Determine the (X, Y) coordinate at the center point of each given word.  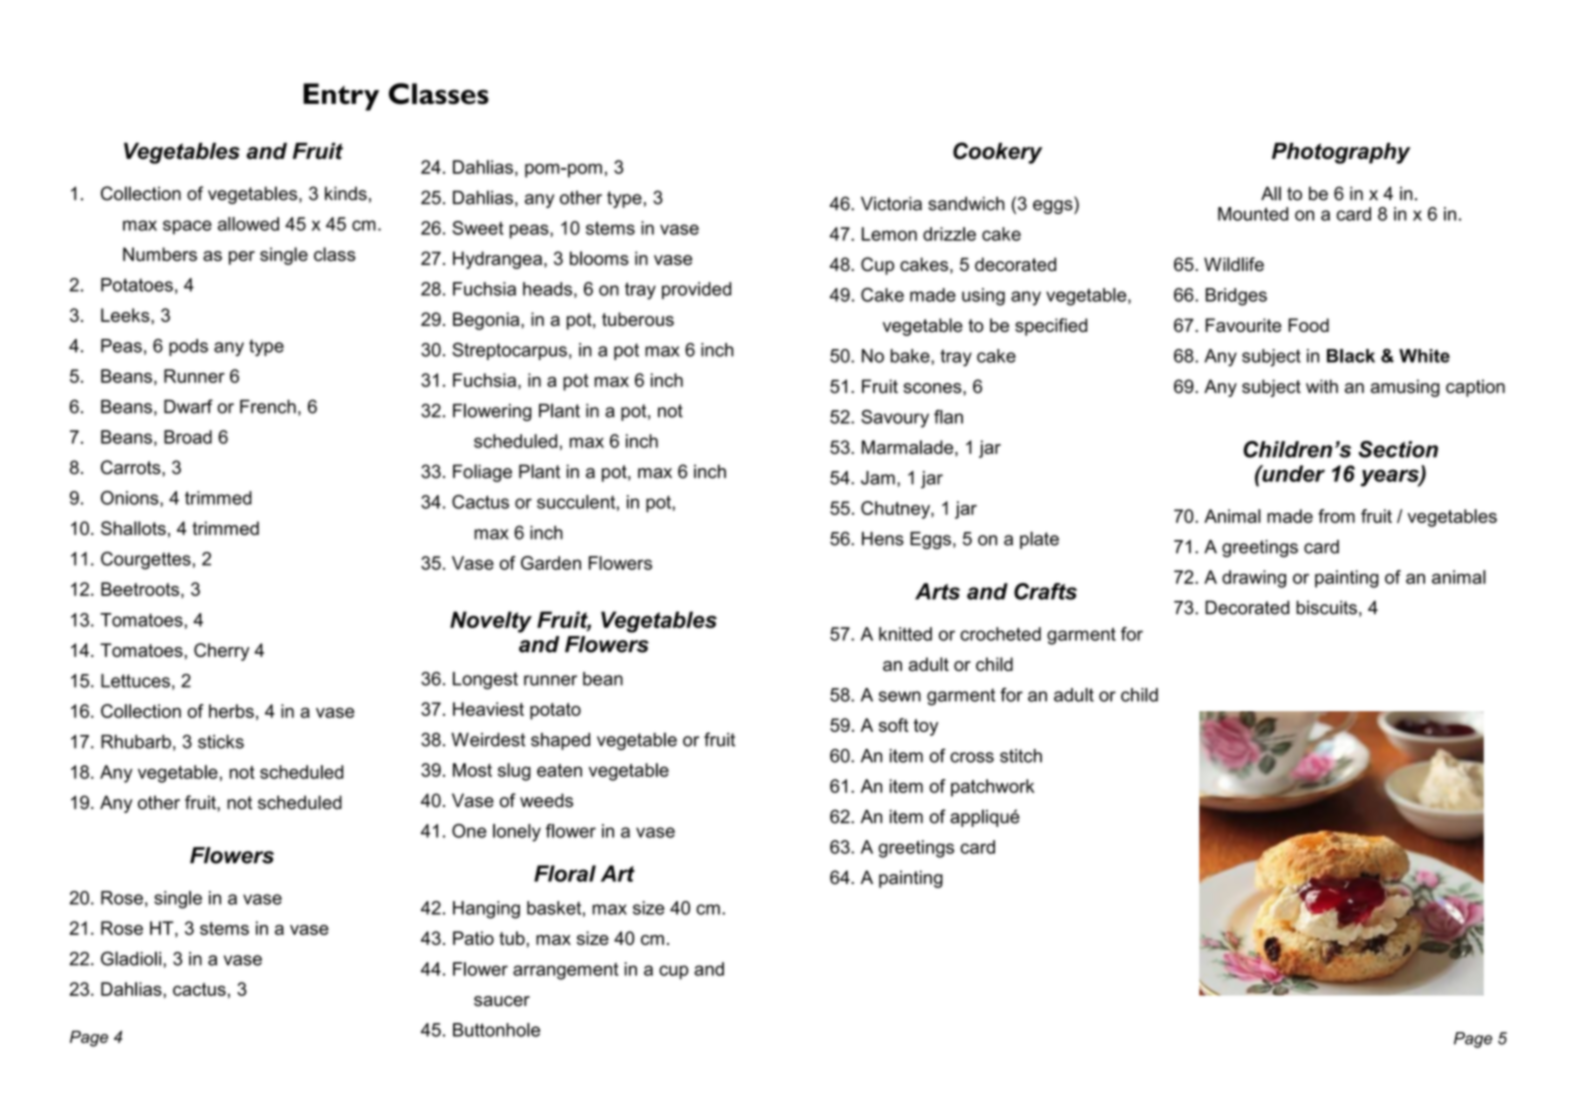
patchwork (993, 788)
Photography (1341, 153)
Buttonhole (496, 1030)
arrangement (565, 971)
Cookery (997, 153)
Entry (341, 97)
